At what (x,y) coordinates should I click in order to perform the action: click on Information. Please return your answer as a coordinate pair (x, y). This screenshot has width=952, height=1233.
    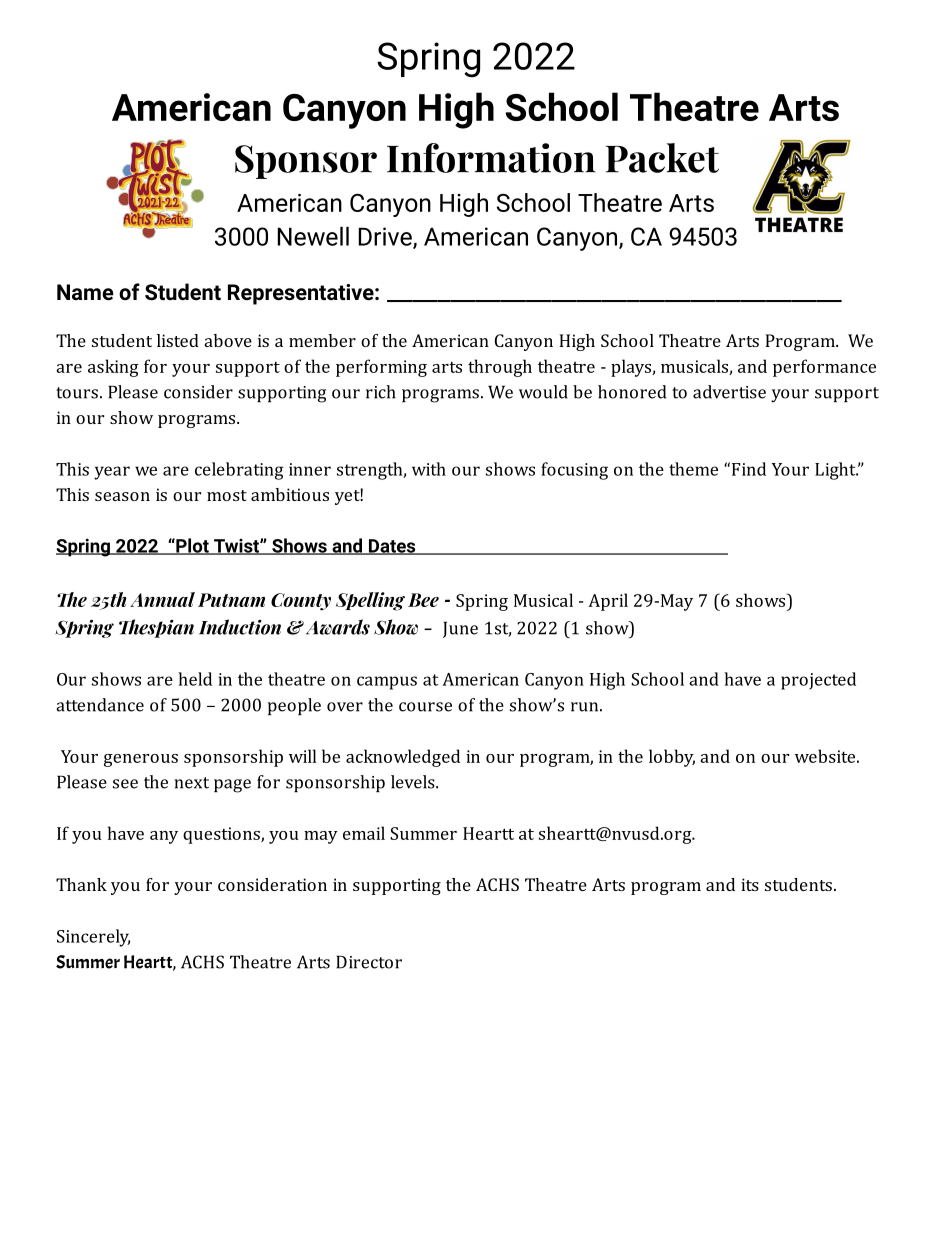
    Looking at the image, I should click on (491, 158).
